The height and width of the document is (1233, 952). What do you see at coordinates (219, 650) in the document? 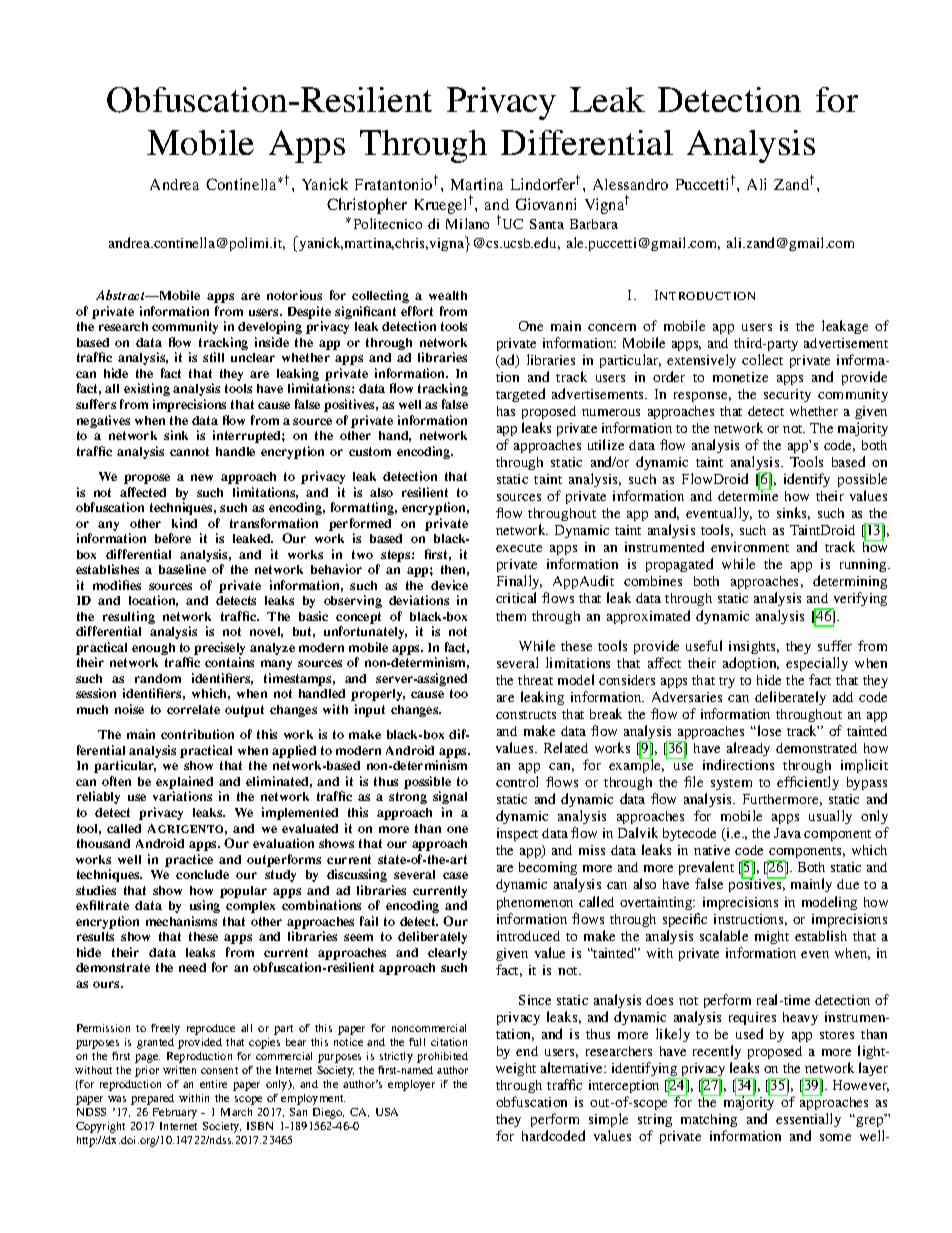
I see `precisely` at bounding box center [219, 650].
